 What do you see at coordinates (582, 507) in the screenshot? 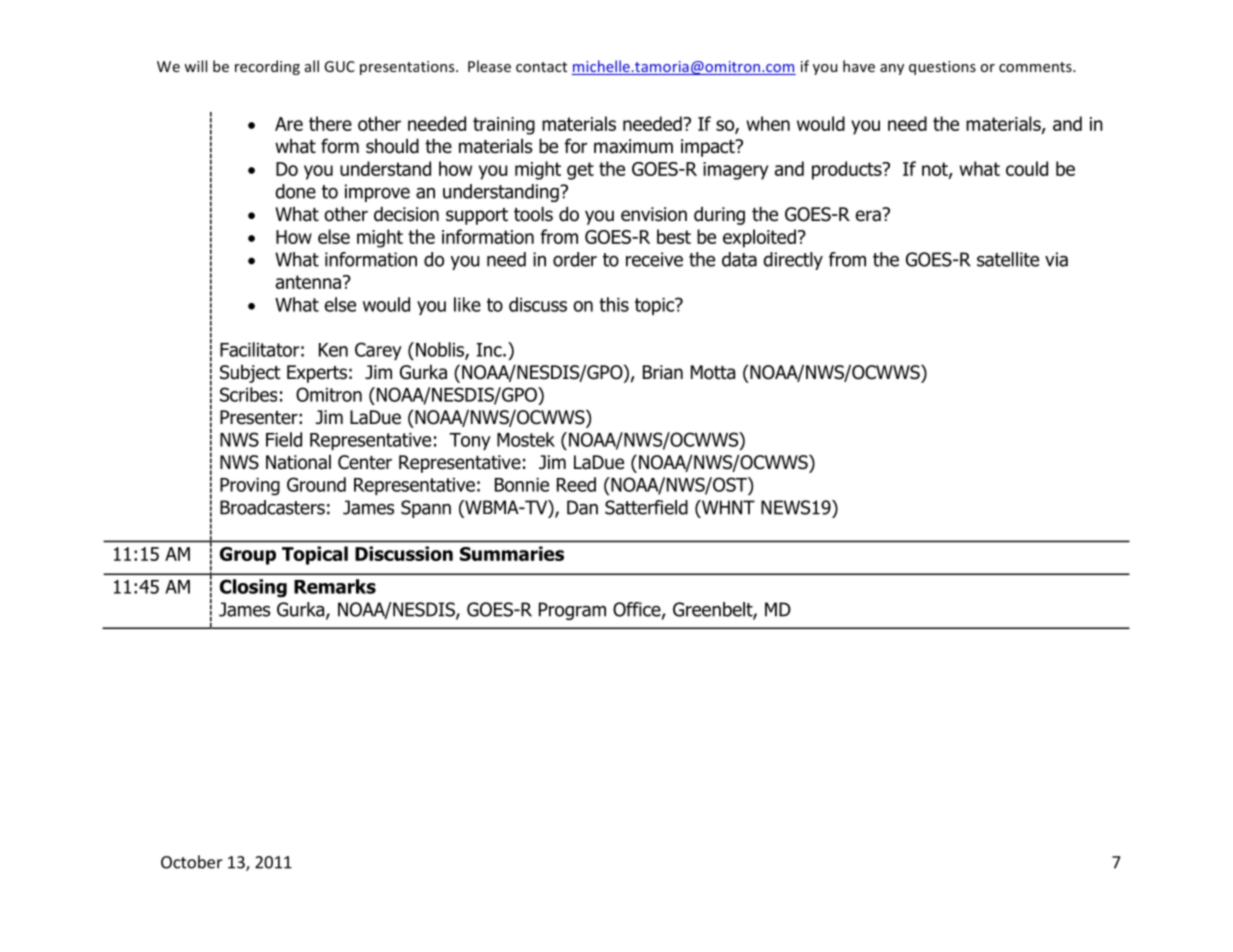
I see `Dan` at bounding box center [582, 507].
